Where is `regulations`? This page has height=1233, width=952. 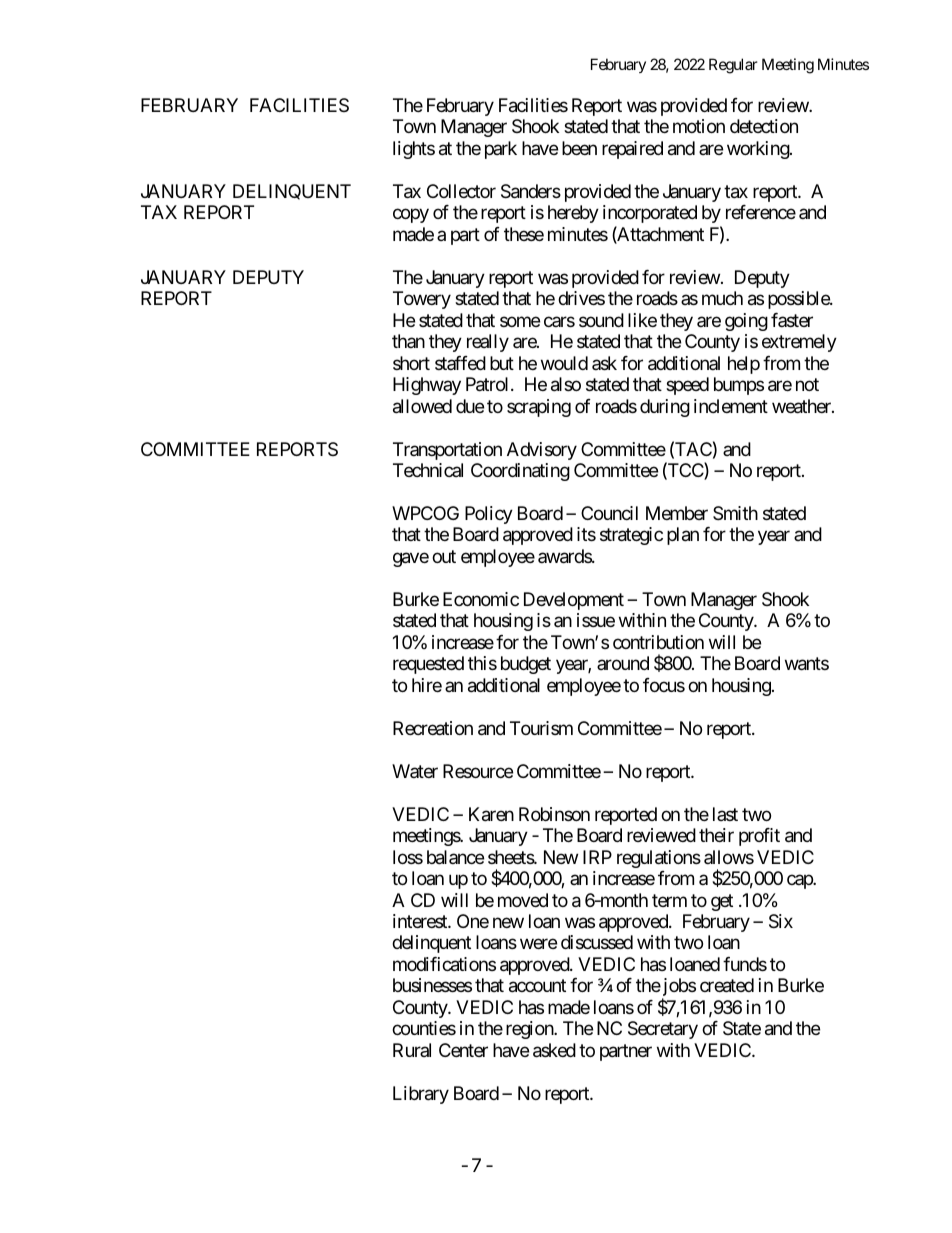
regulations is located at coordinates (659, 859).
